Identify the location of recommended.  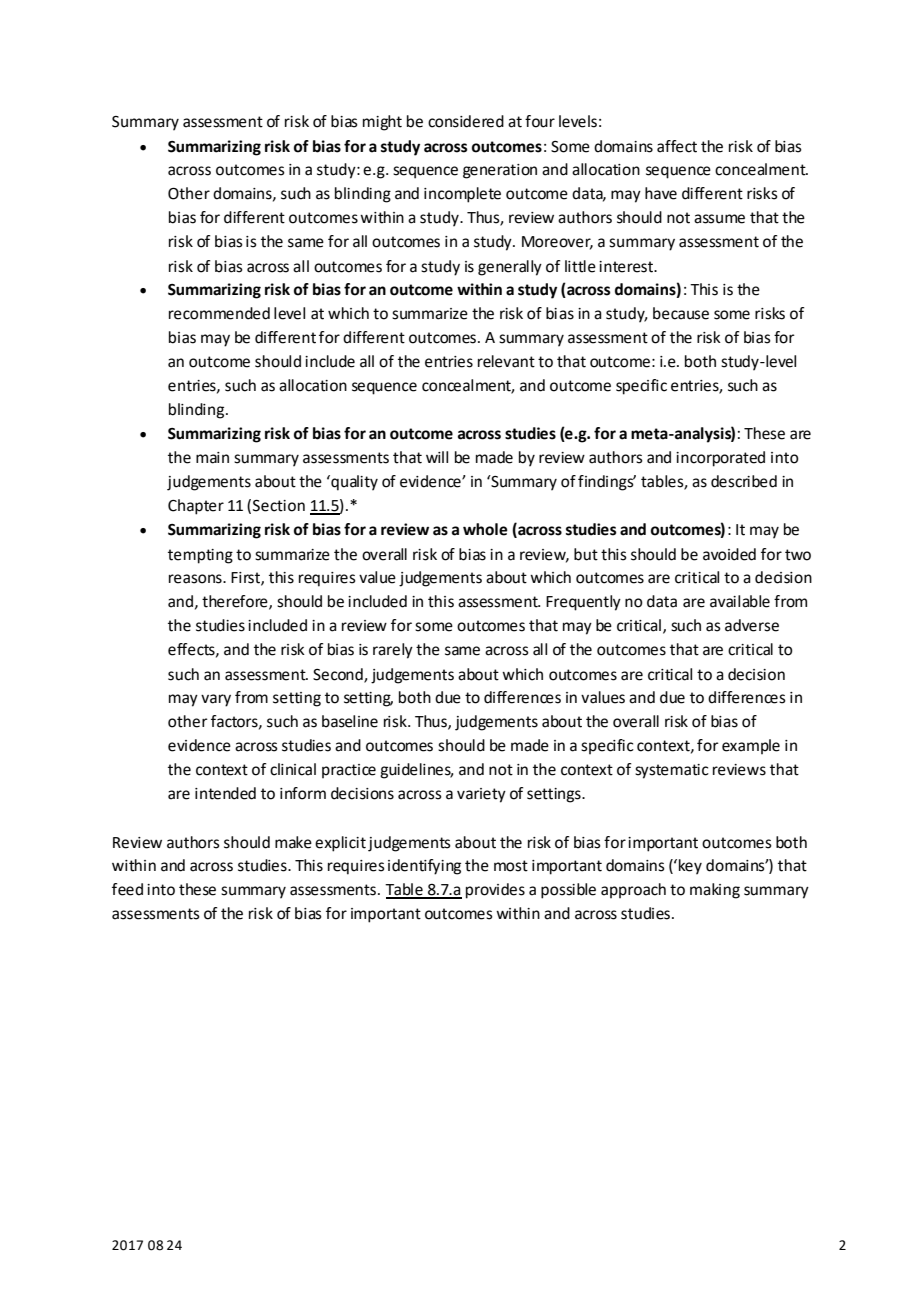
(219, 313).
